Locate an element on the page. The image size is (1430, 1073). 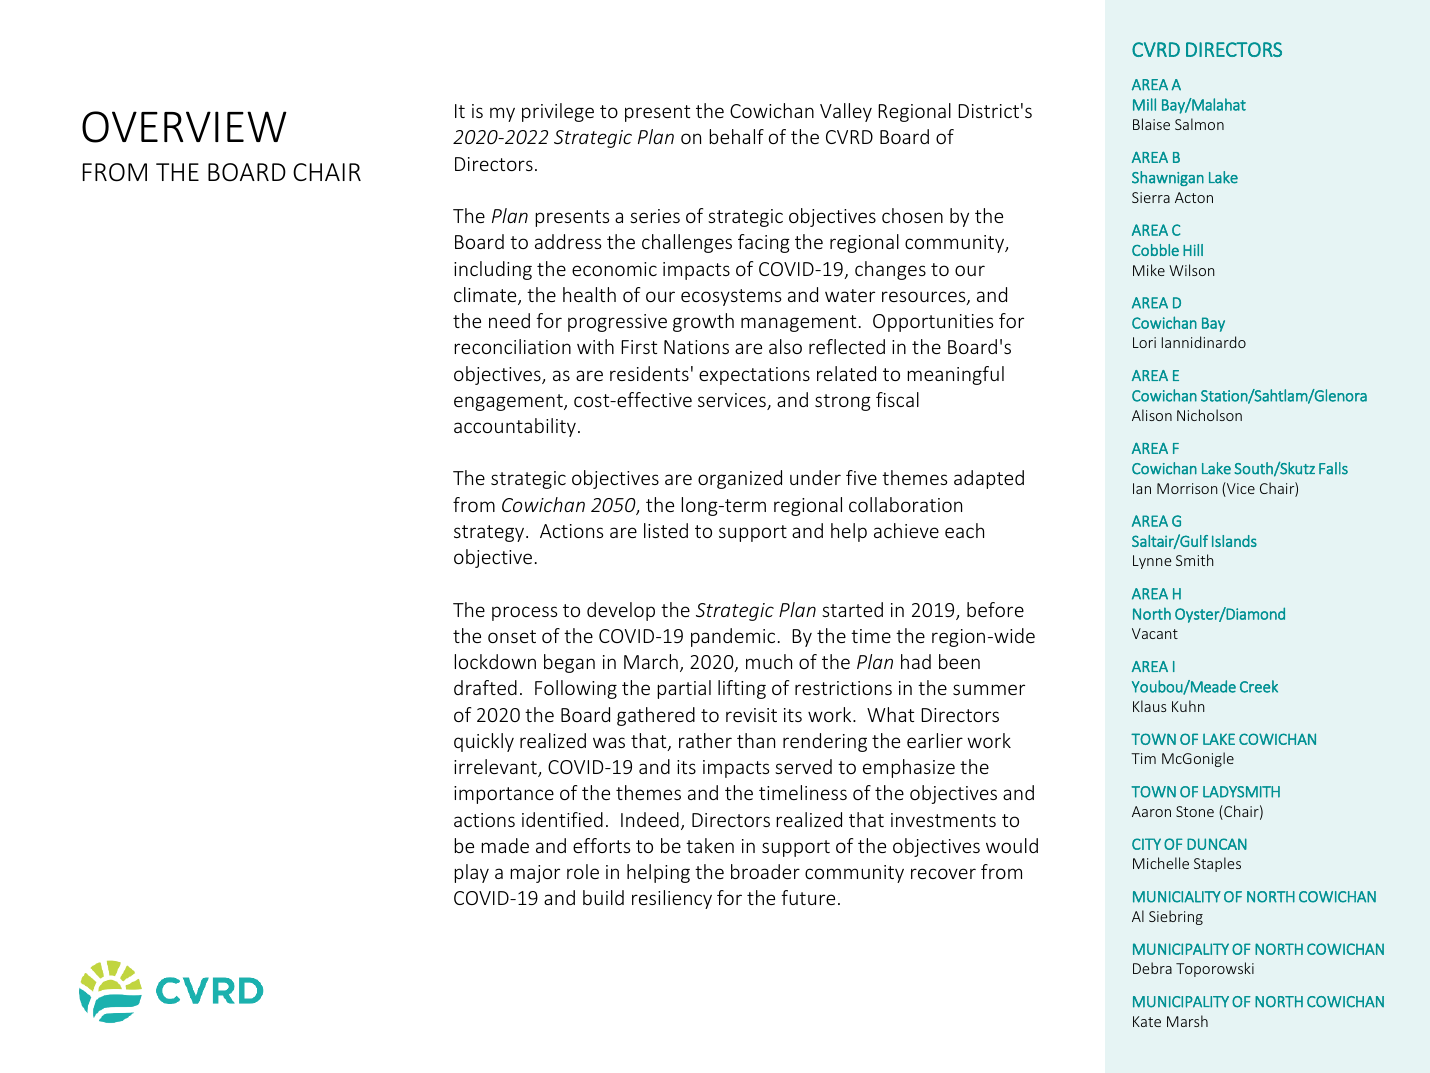
also is located at coordinates (785, 346).
